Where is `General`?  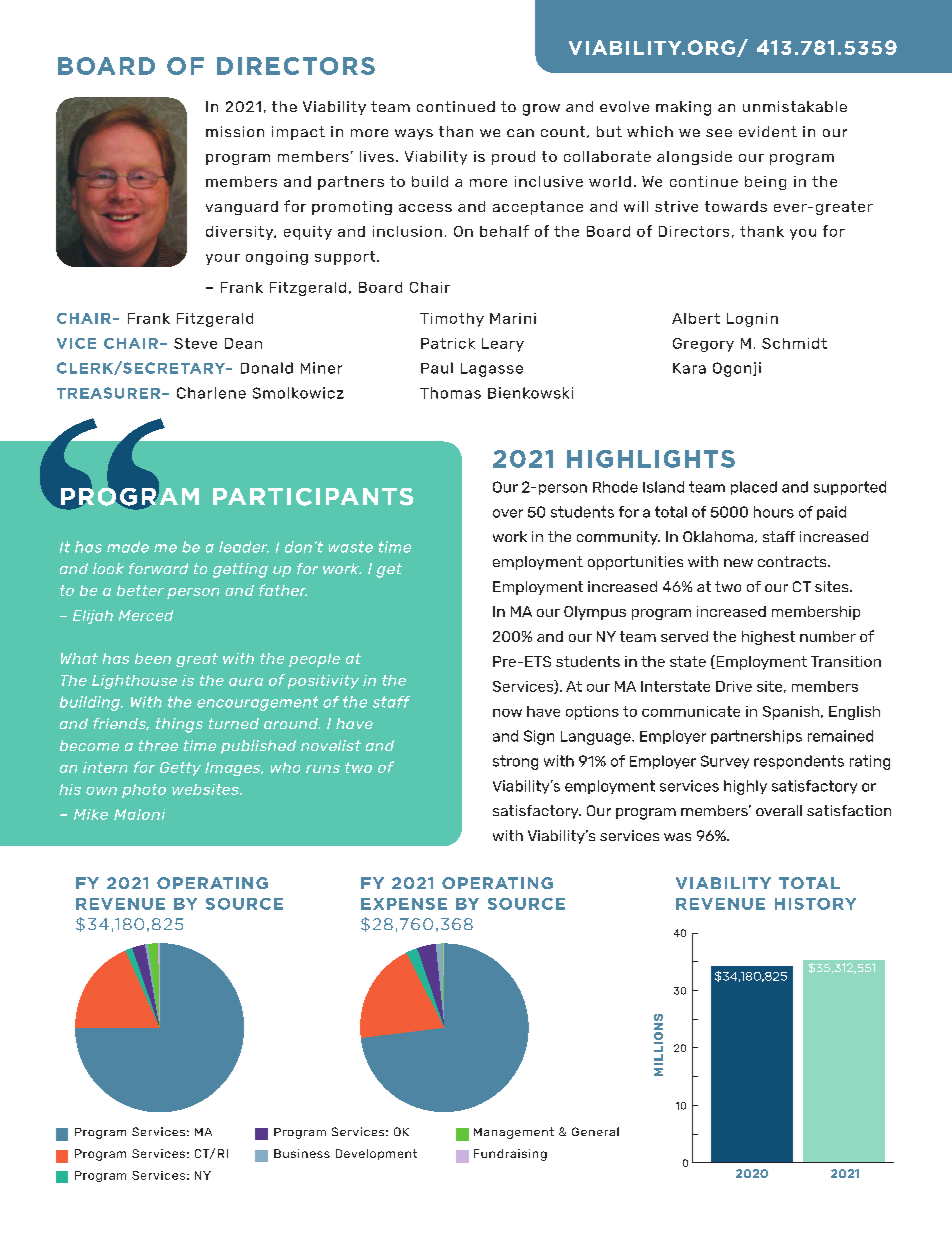 General is located at coordinates (595, 1131).
